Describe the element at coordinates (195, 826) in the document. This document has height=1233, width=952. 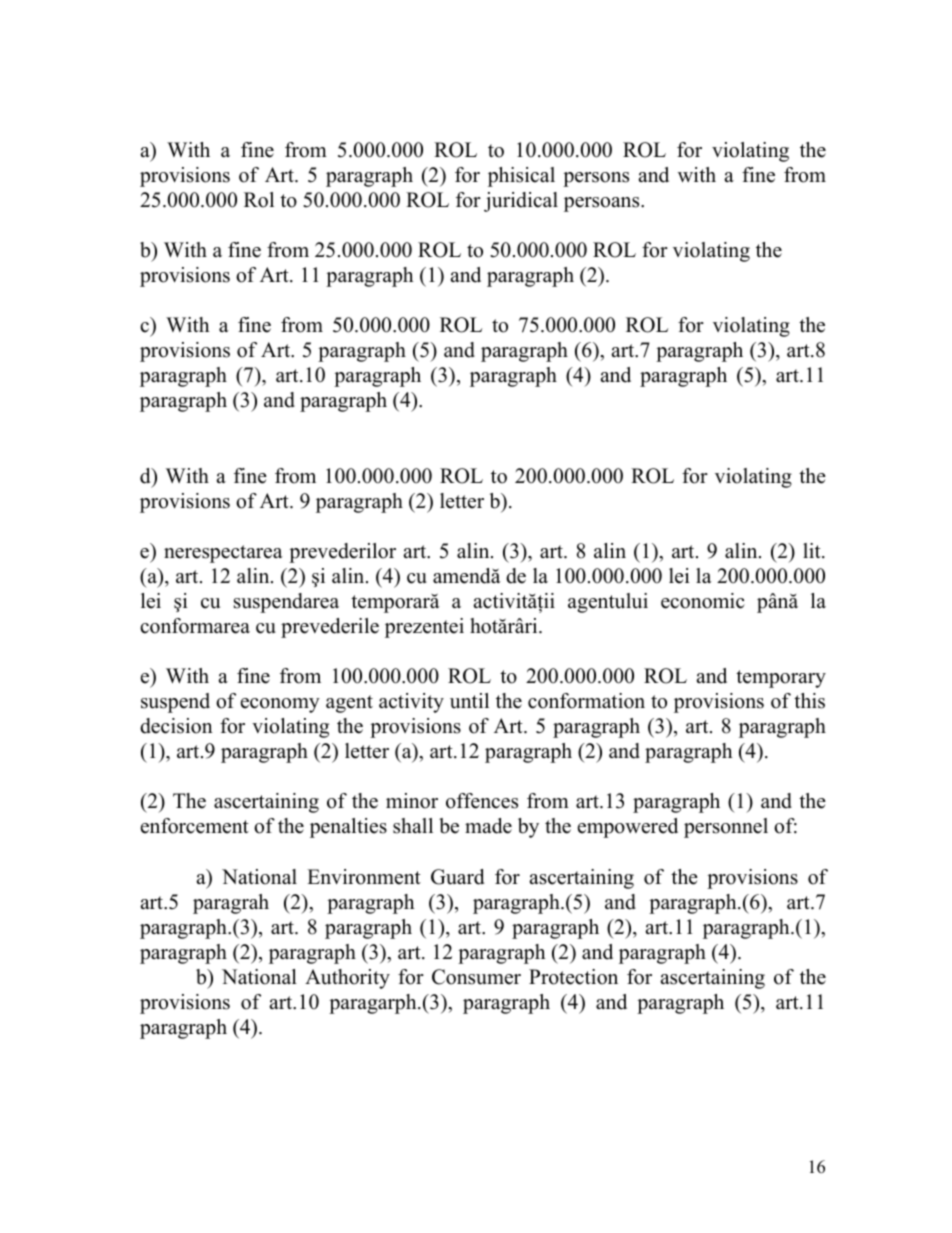
I see `enforcement` at that location.
